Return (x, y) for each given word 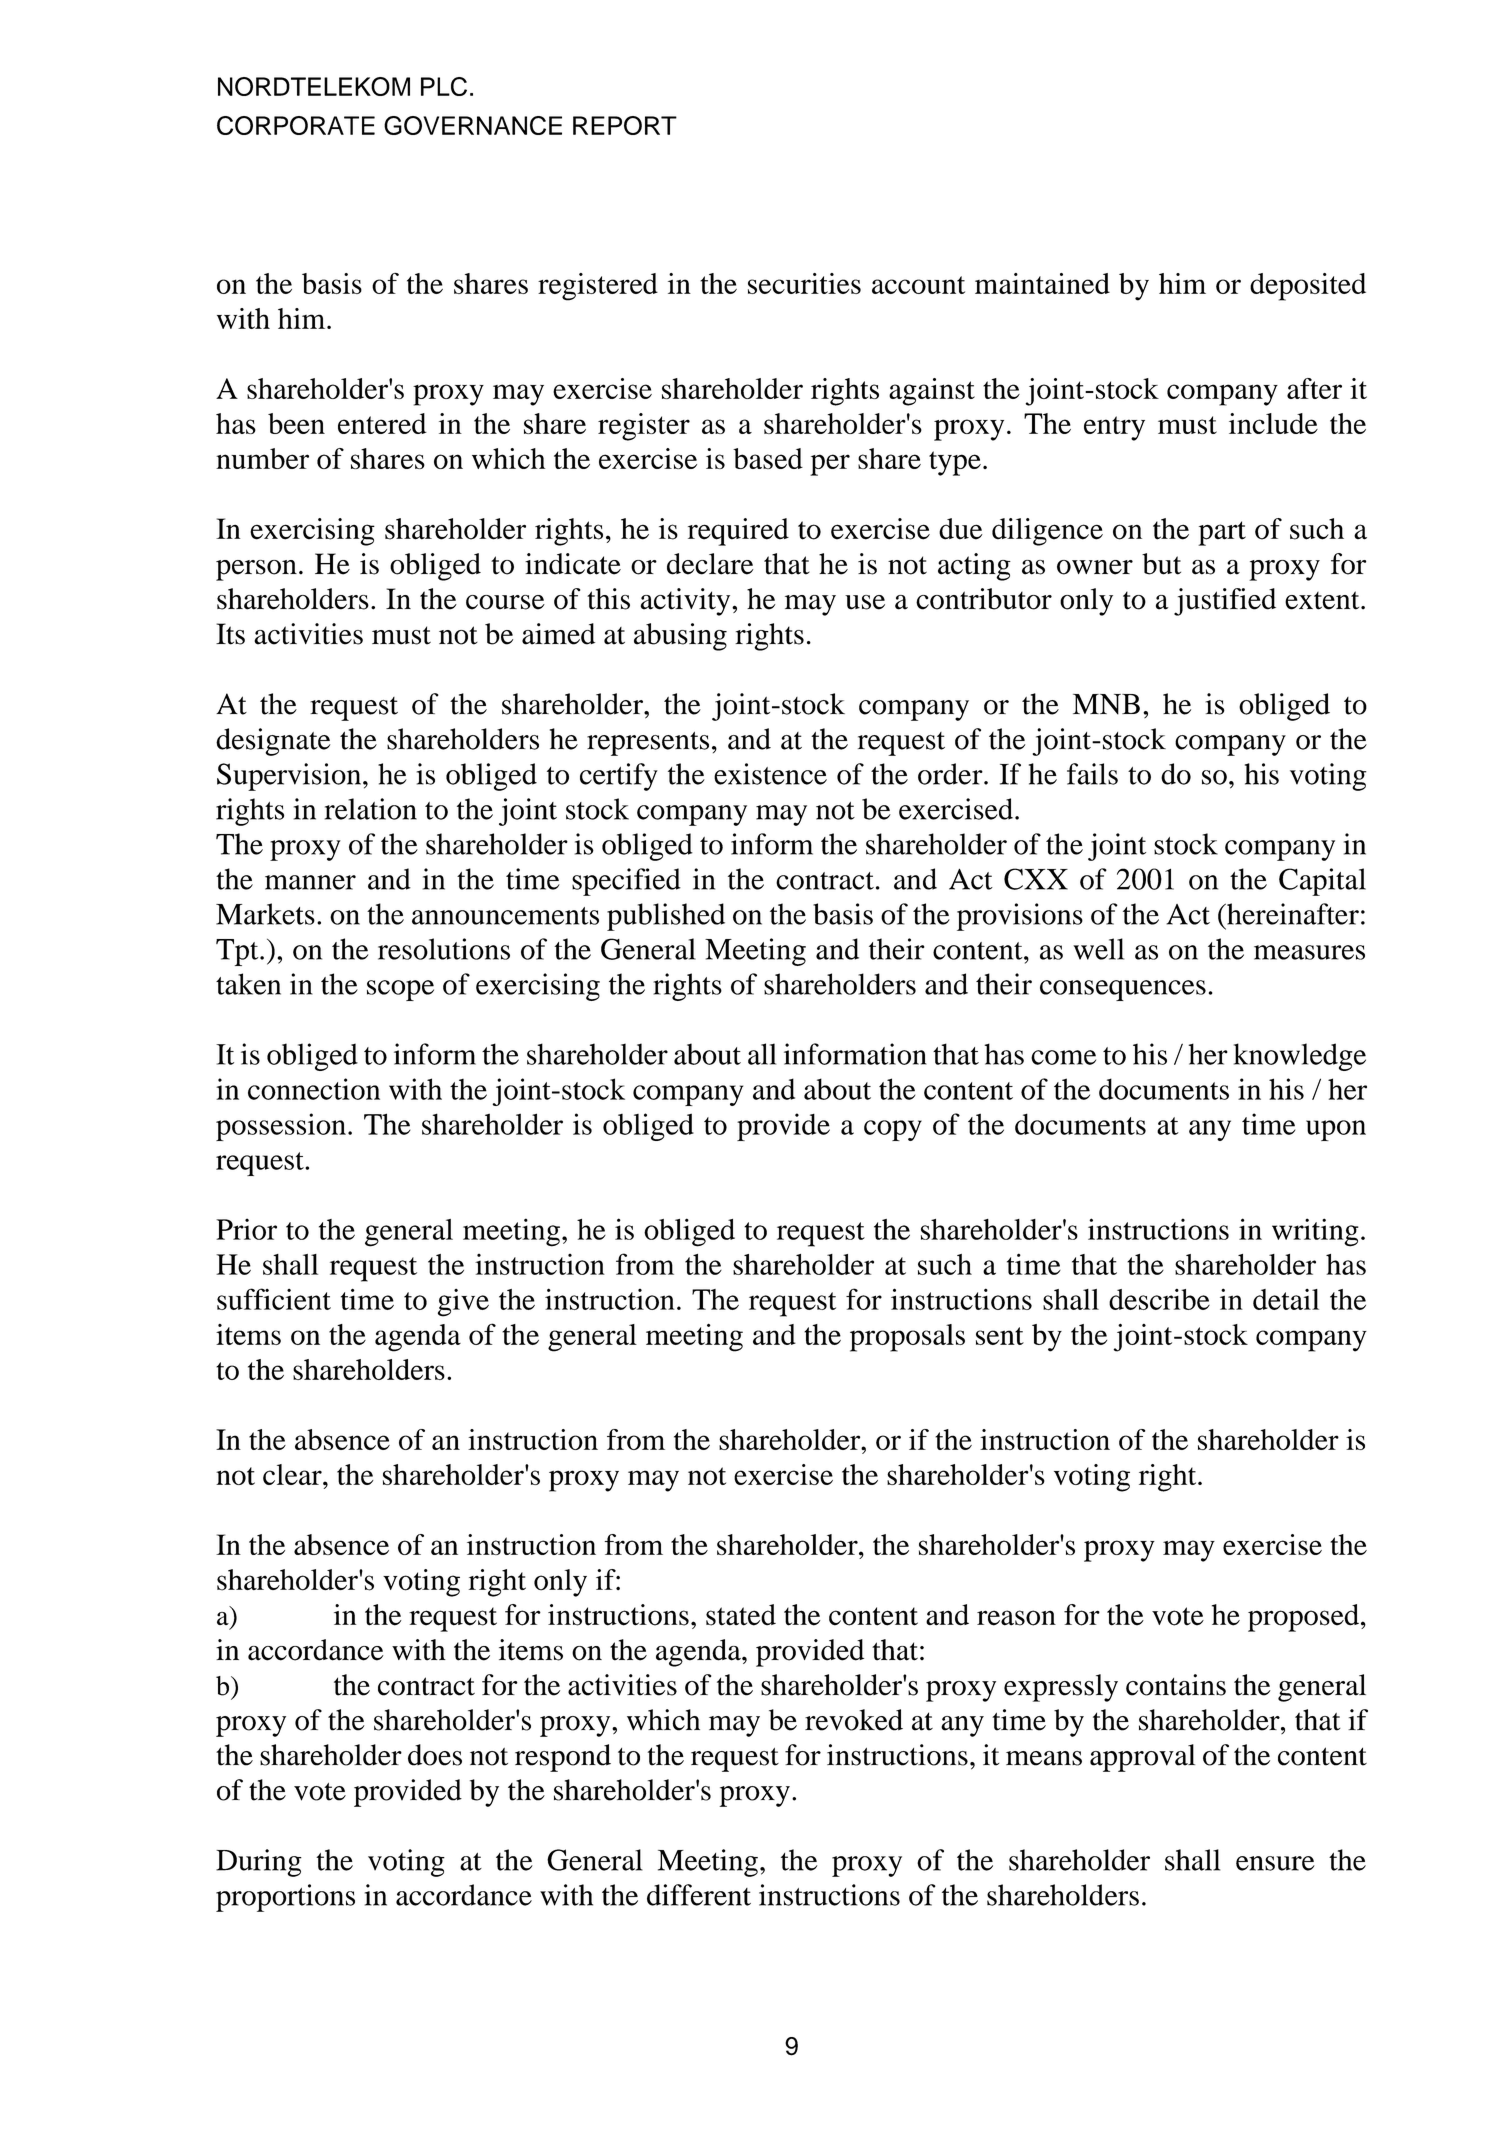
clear (293, 1474)
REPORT (625, 125)
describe (1159, 1299)
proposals (907, 1338)
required (738, 532)
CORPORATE (296, 125)
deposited (1308, 287)
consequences (1123, 990)
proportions (285, 1898)
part (1222, 533)
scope (400, 990)
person (256, 570)
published (666, 917)
